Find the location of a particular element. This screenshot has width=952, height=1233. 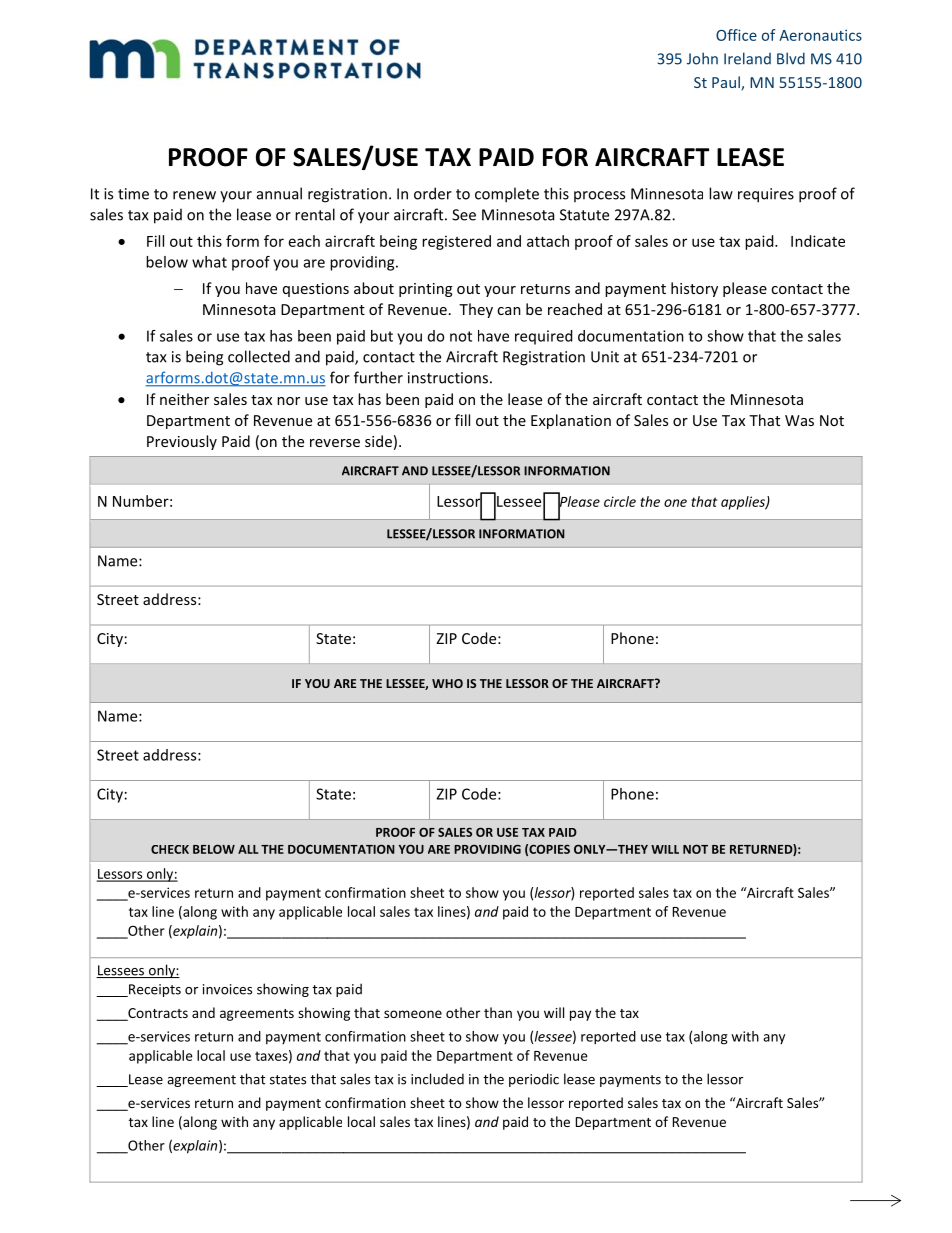

included is located at coordinates (437, 1079).
